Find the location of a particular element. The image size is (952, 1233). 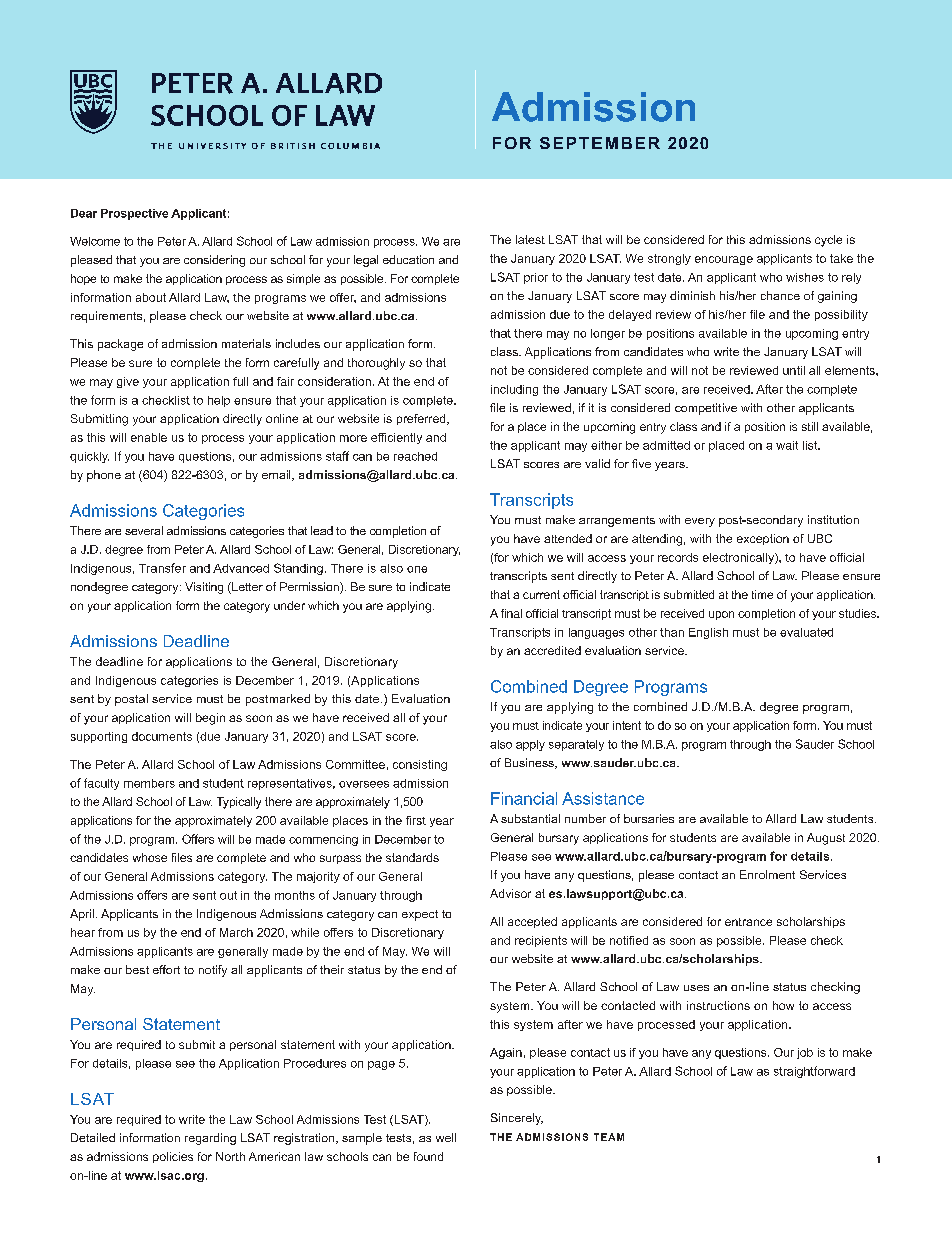

regarding is located at coordinates (210, 1139).
